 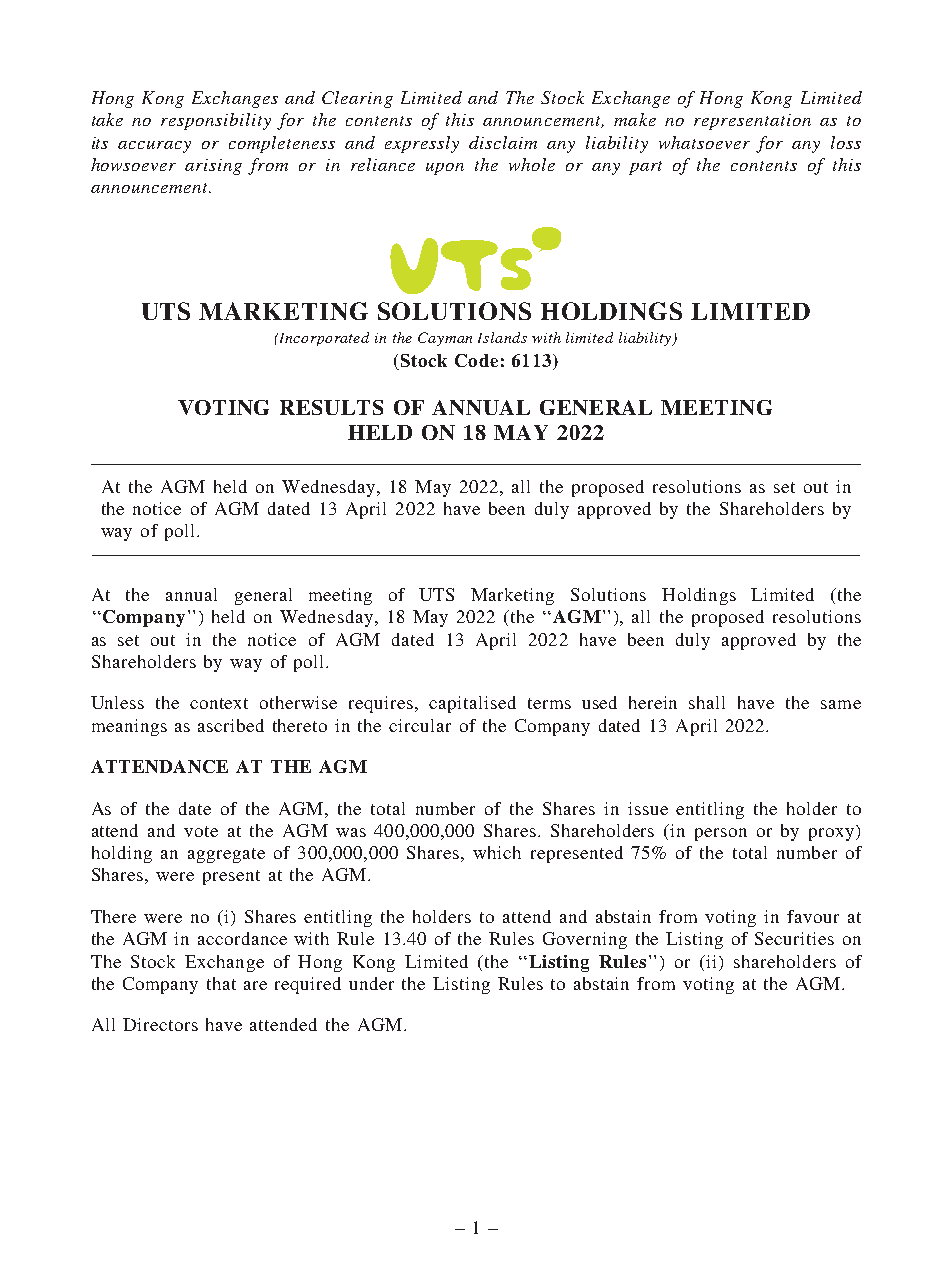 I want to click on shall, so click(x=707, y=702).
